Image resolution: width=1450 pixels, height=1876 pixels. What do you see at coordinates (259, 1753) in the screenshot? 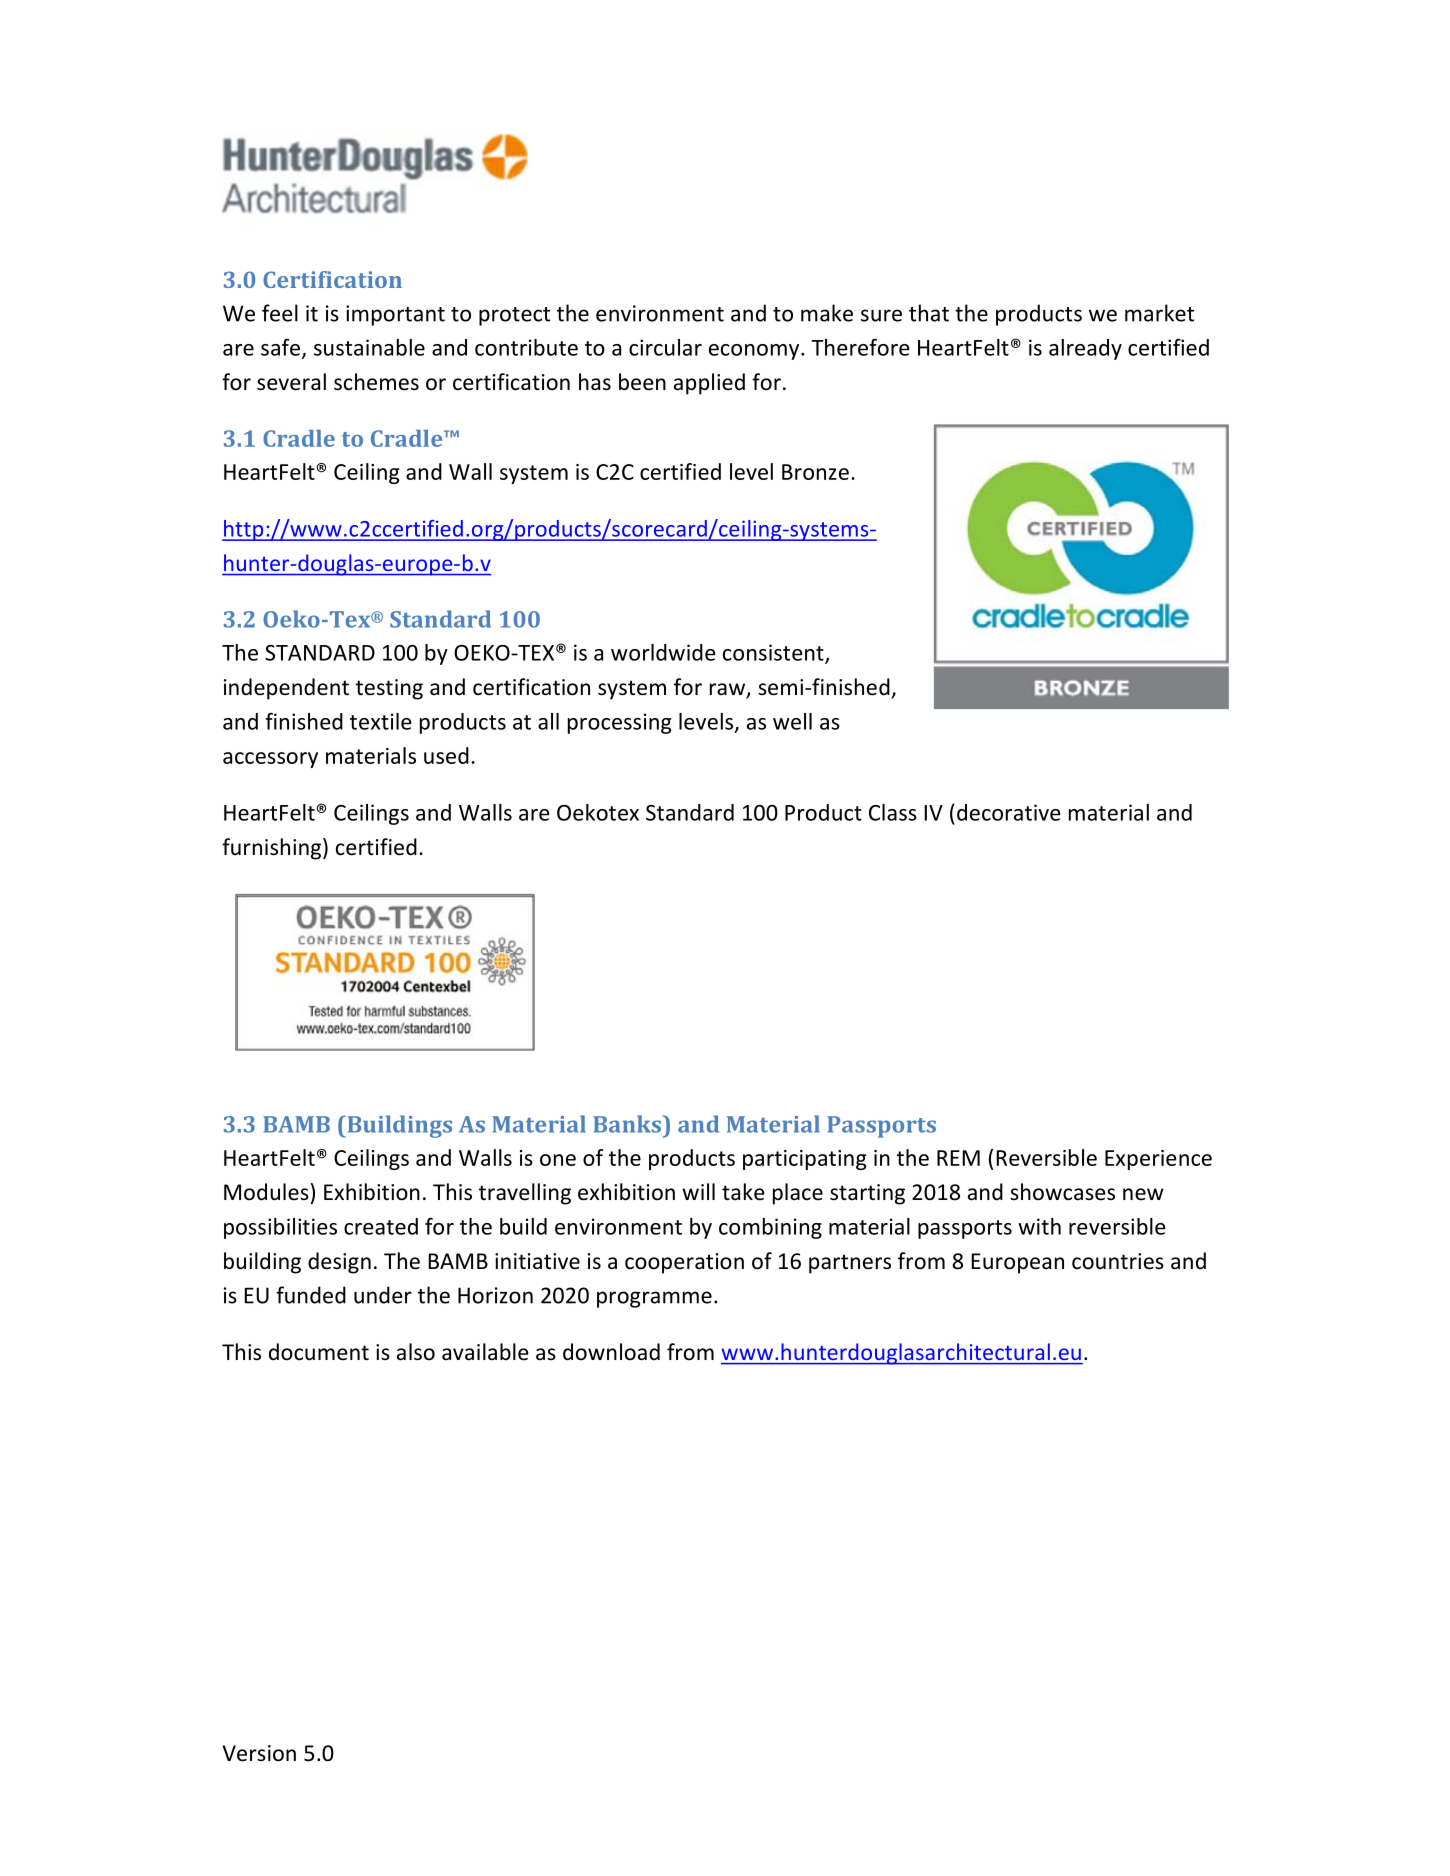
I see `Version` at bounding box center [259, 1753].
